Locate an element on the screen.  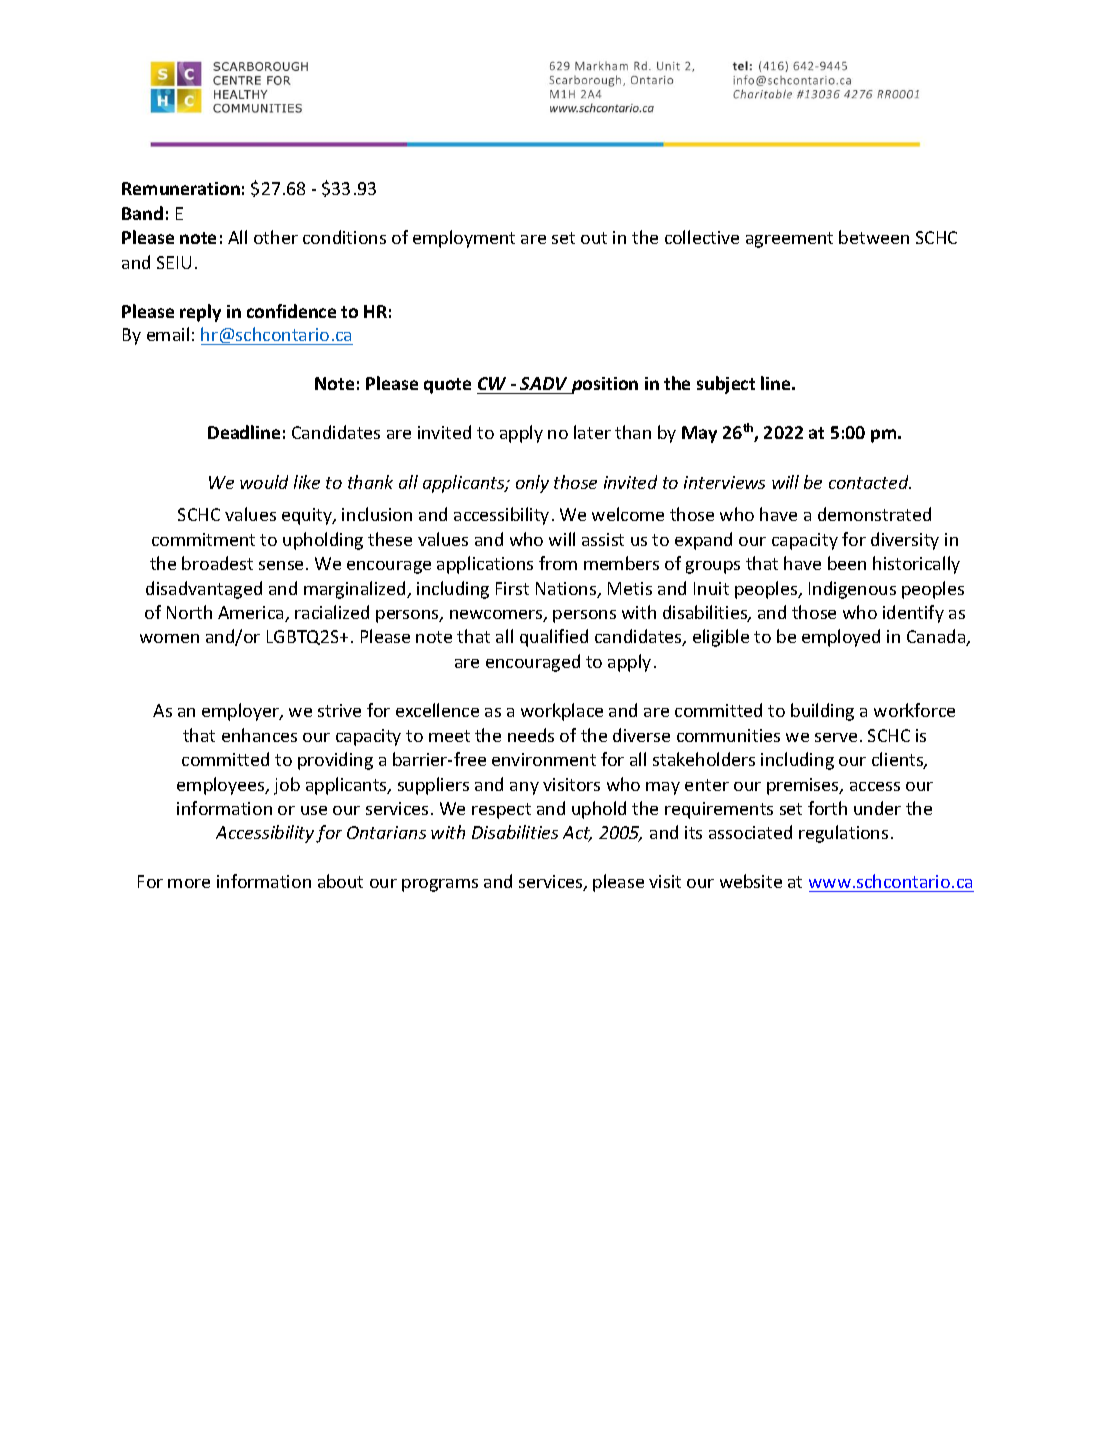
Remuneration is located at coordinates (181, 188).
